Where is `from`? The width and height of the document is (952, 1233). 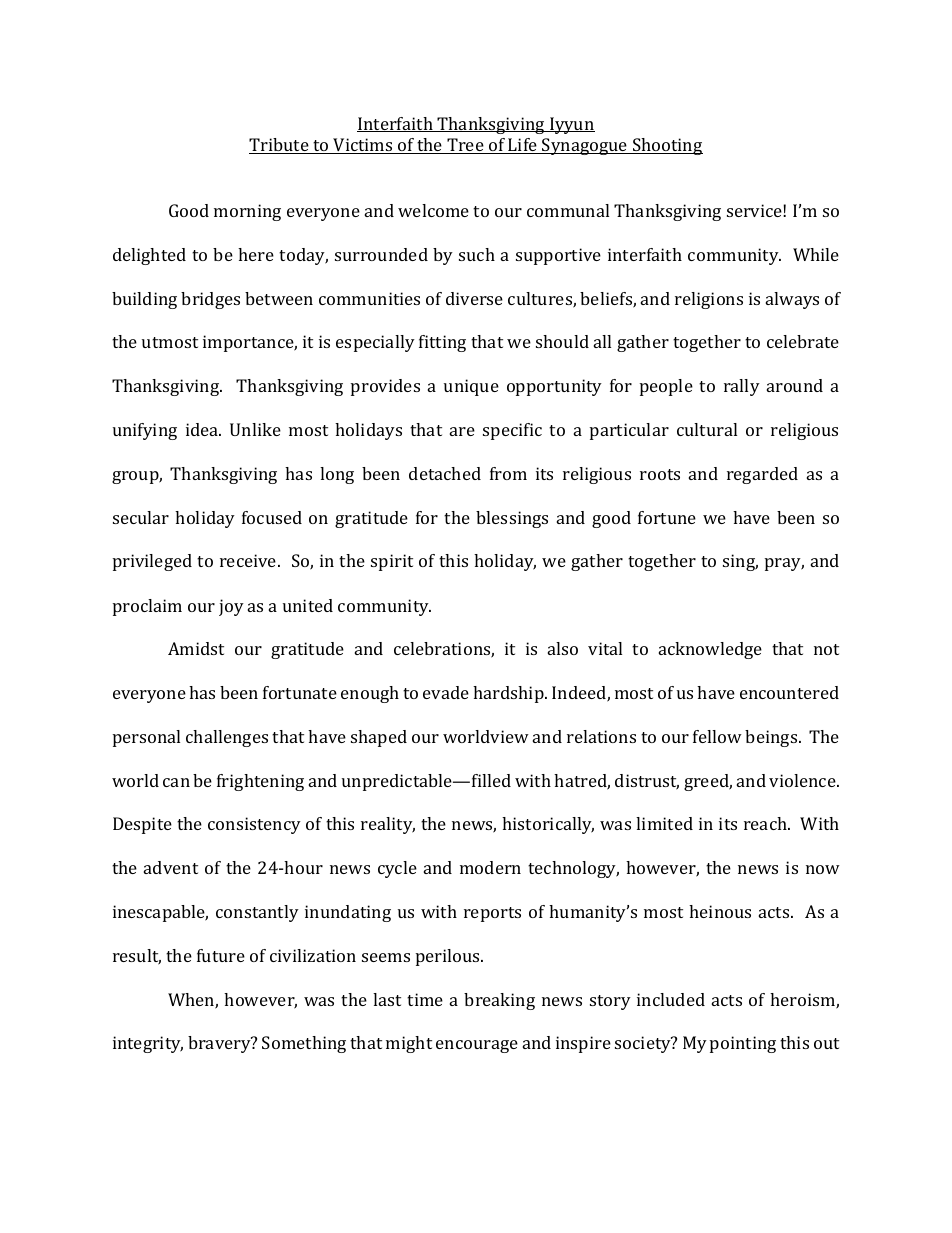
from is located at coordinates (508, 473).
